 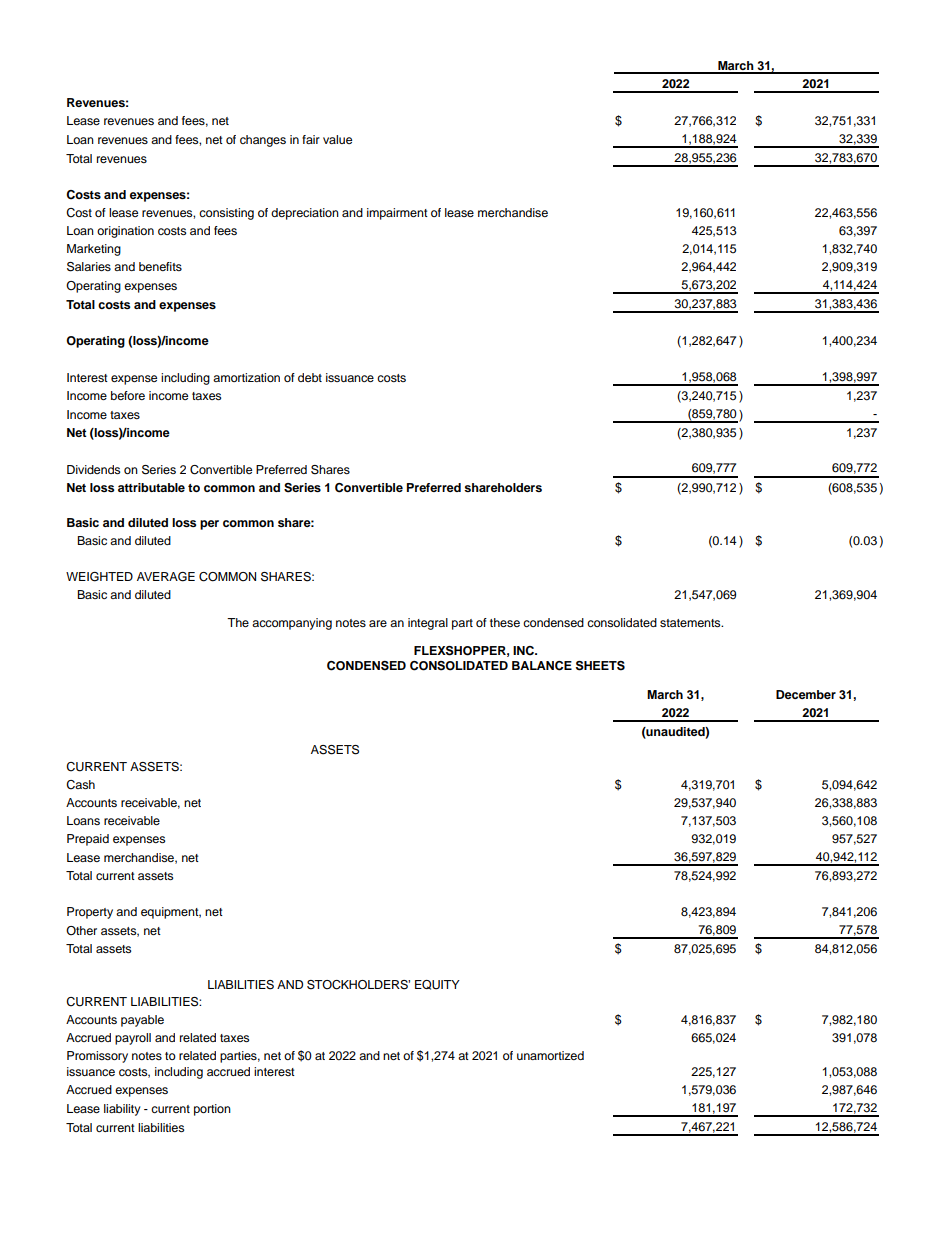 What do you see at coordinates (151, 487) in the screenshot?
I see `attributable` at bounding box center [151, 487].
